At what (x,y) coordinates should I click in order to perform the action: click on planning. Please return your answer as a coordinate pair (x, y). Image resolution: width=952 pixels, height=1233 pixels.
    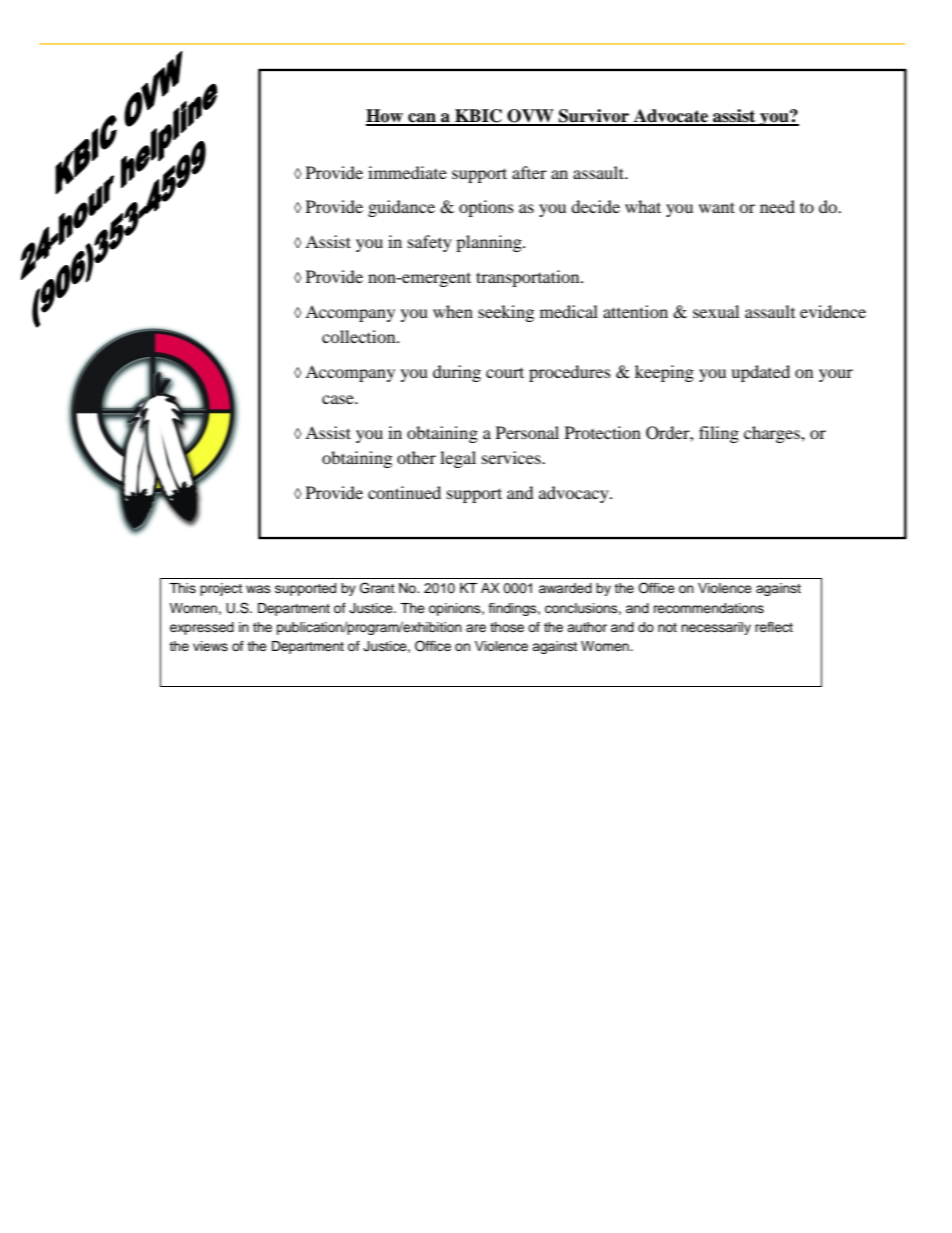
    Looking at the image, I should click on (490, 243).
